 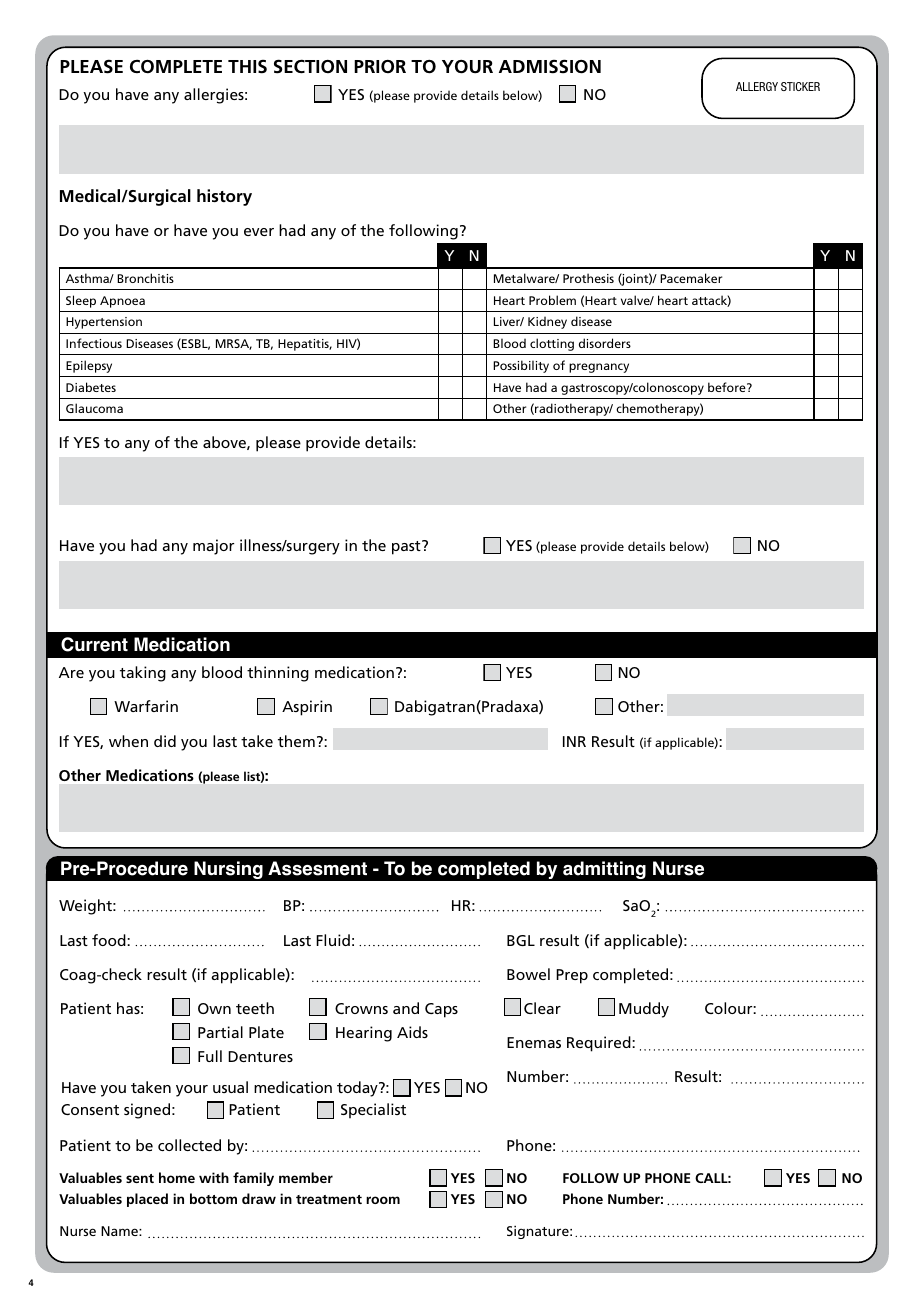 I want to click on thinning, so click(x=278, y=674).
